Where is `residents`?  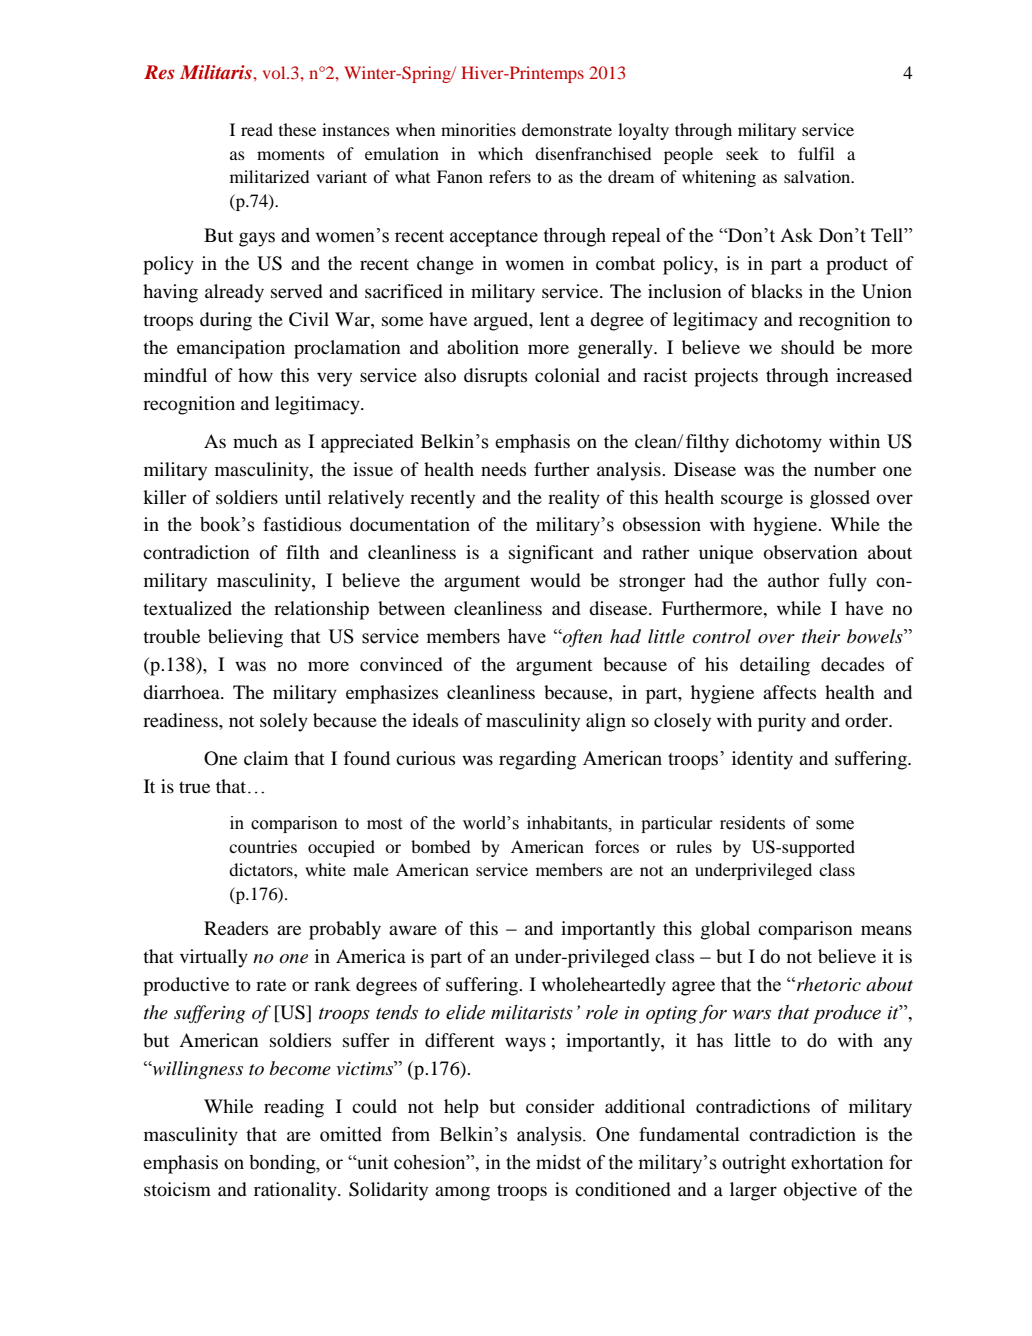
residents is located at coordinates (752, 823).
